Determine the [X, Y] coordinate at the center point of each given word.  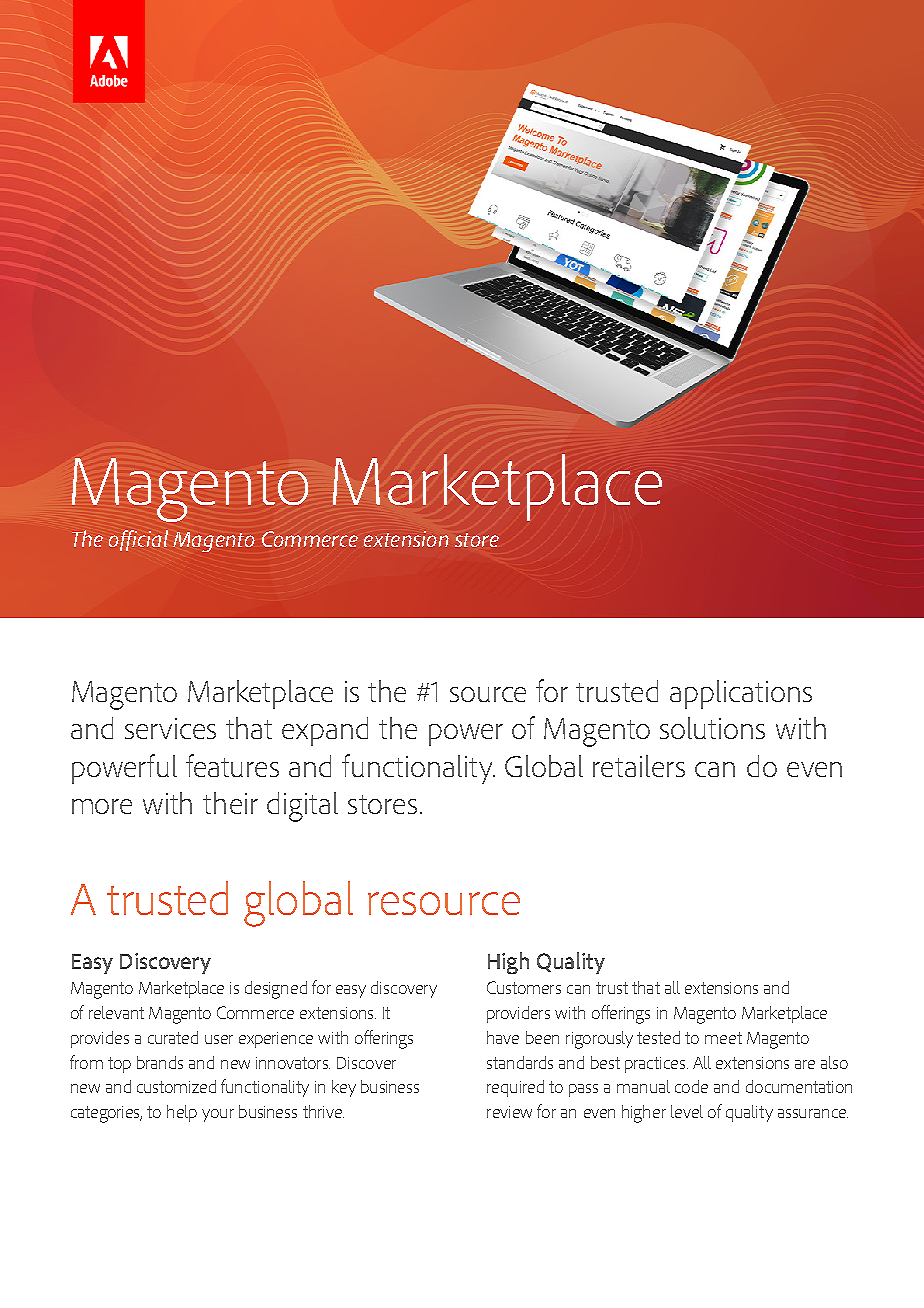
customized [176, 1086]
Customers [524, 987]
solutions [712, 728]
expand [325, 731]
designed [276, 990]
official [138, 540]
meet [723, 1038]
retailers [639, 766]
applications [741, 694]
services [170, 728]
